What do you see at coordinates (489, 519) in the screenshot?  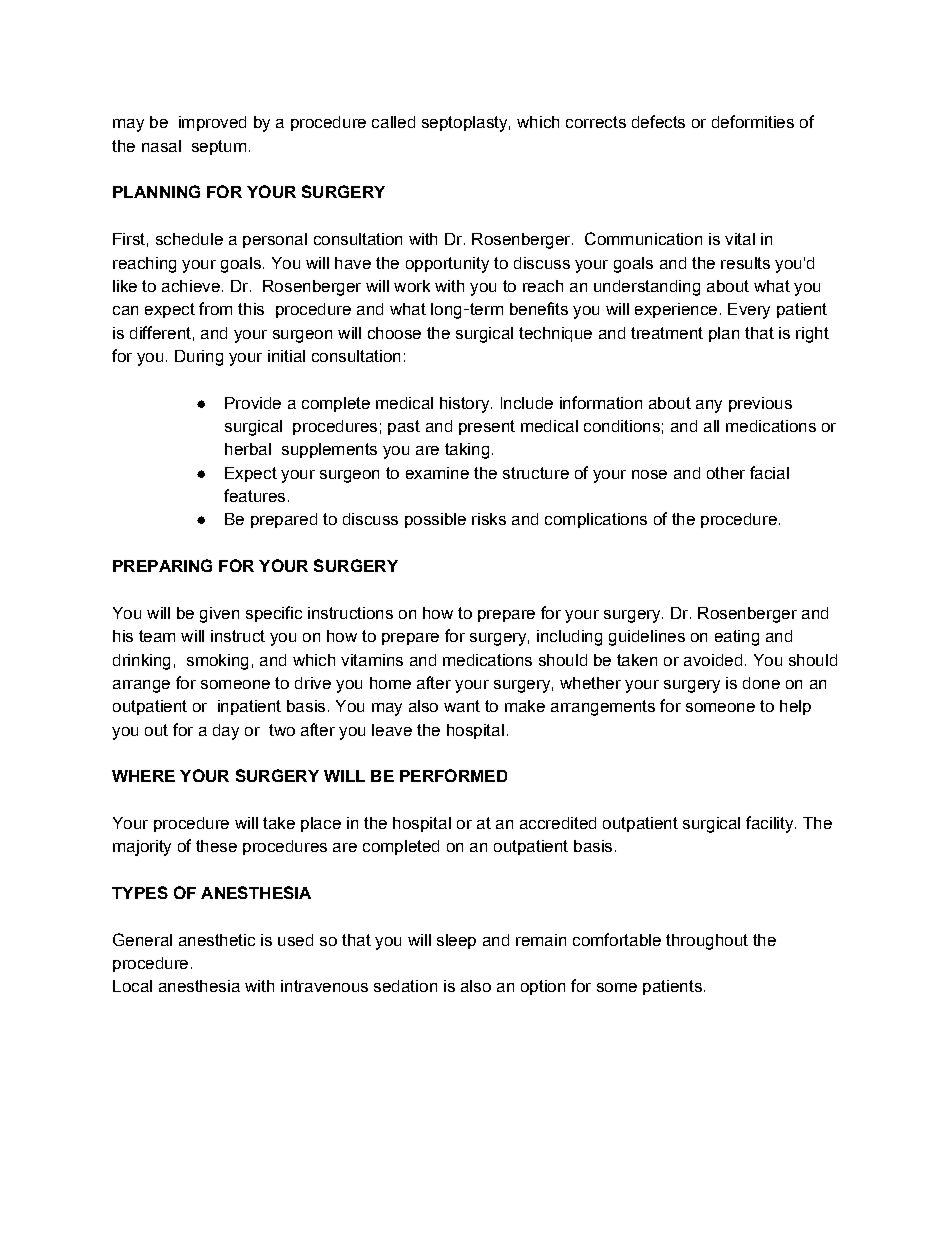 I see `risks` at bounding box center [489, 519].
